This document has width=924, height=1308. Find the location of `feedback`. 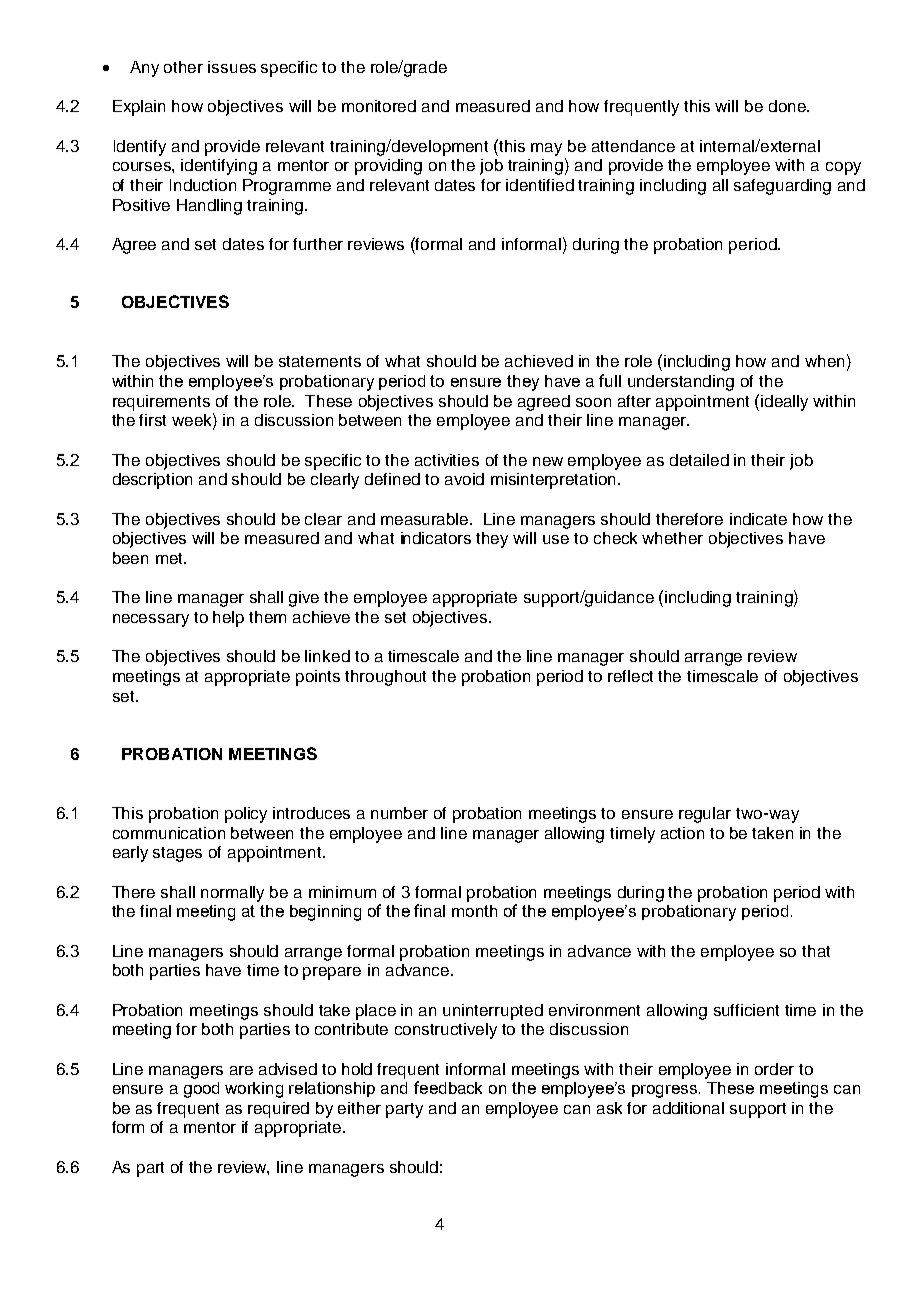

feedback is located at coordinates (448, 1087).
